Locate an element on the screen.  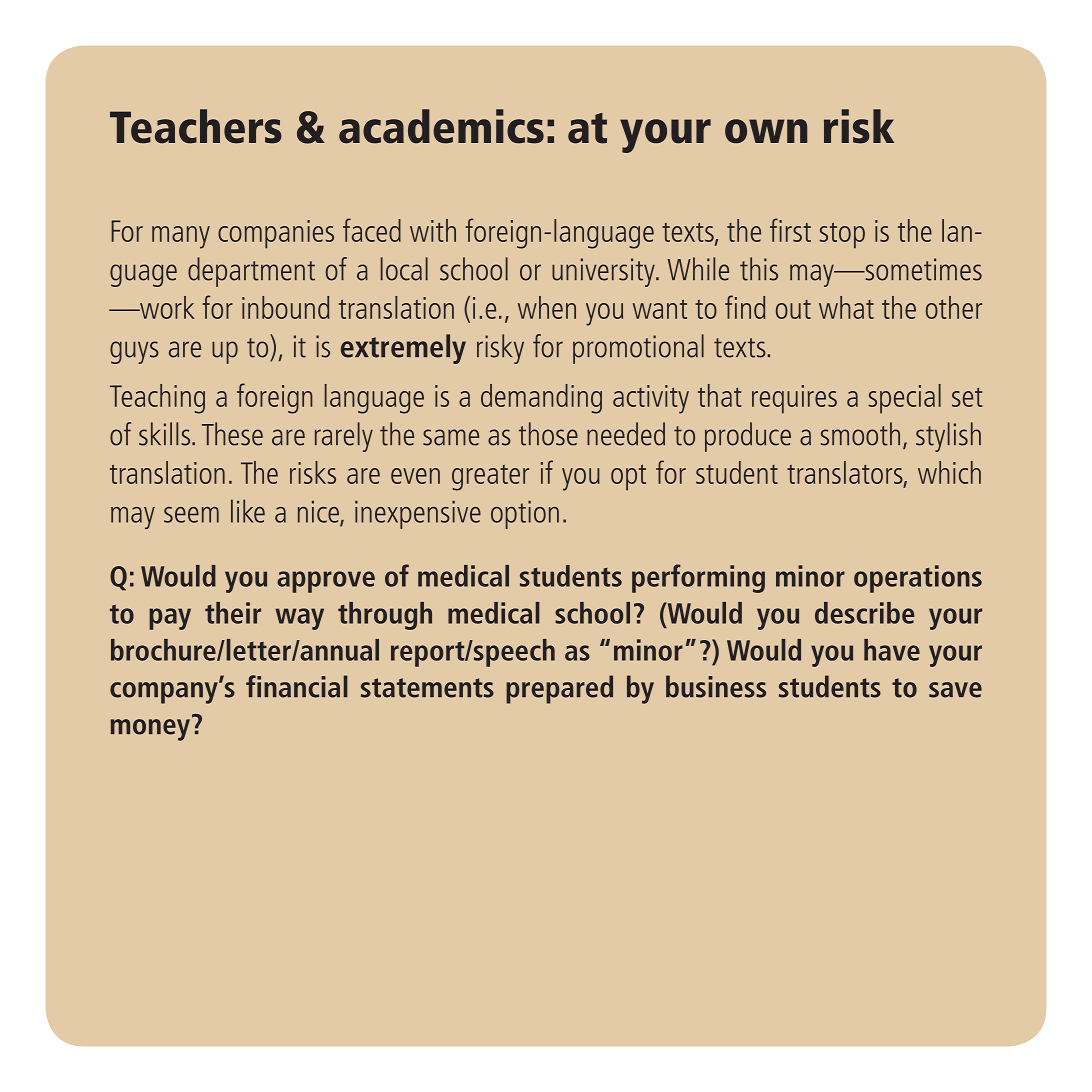
financial is located at coordinates (297, 686).
